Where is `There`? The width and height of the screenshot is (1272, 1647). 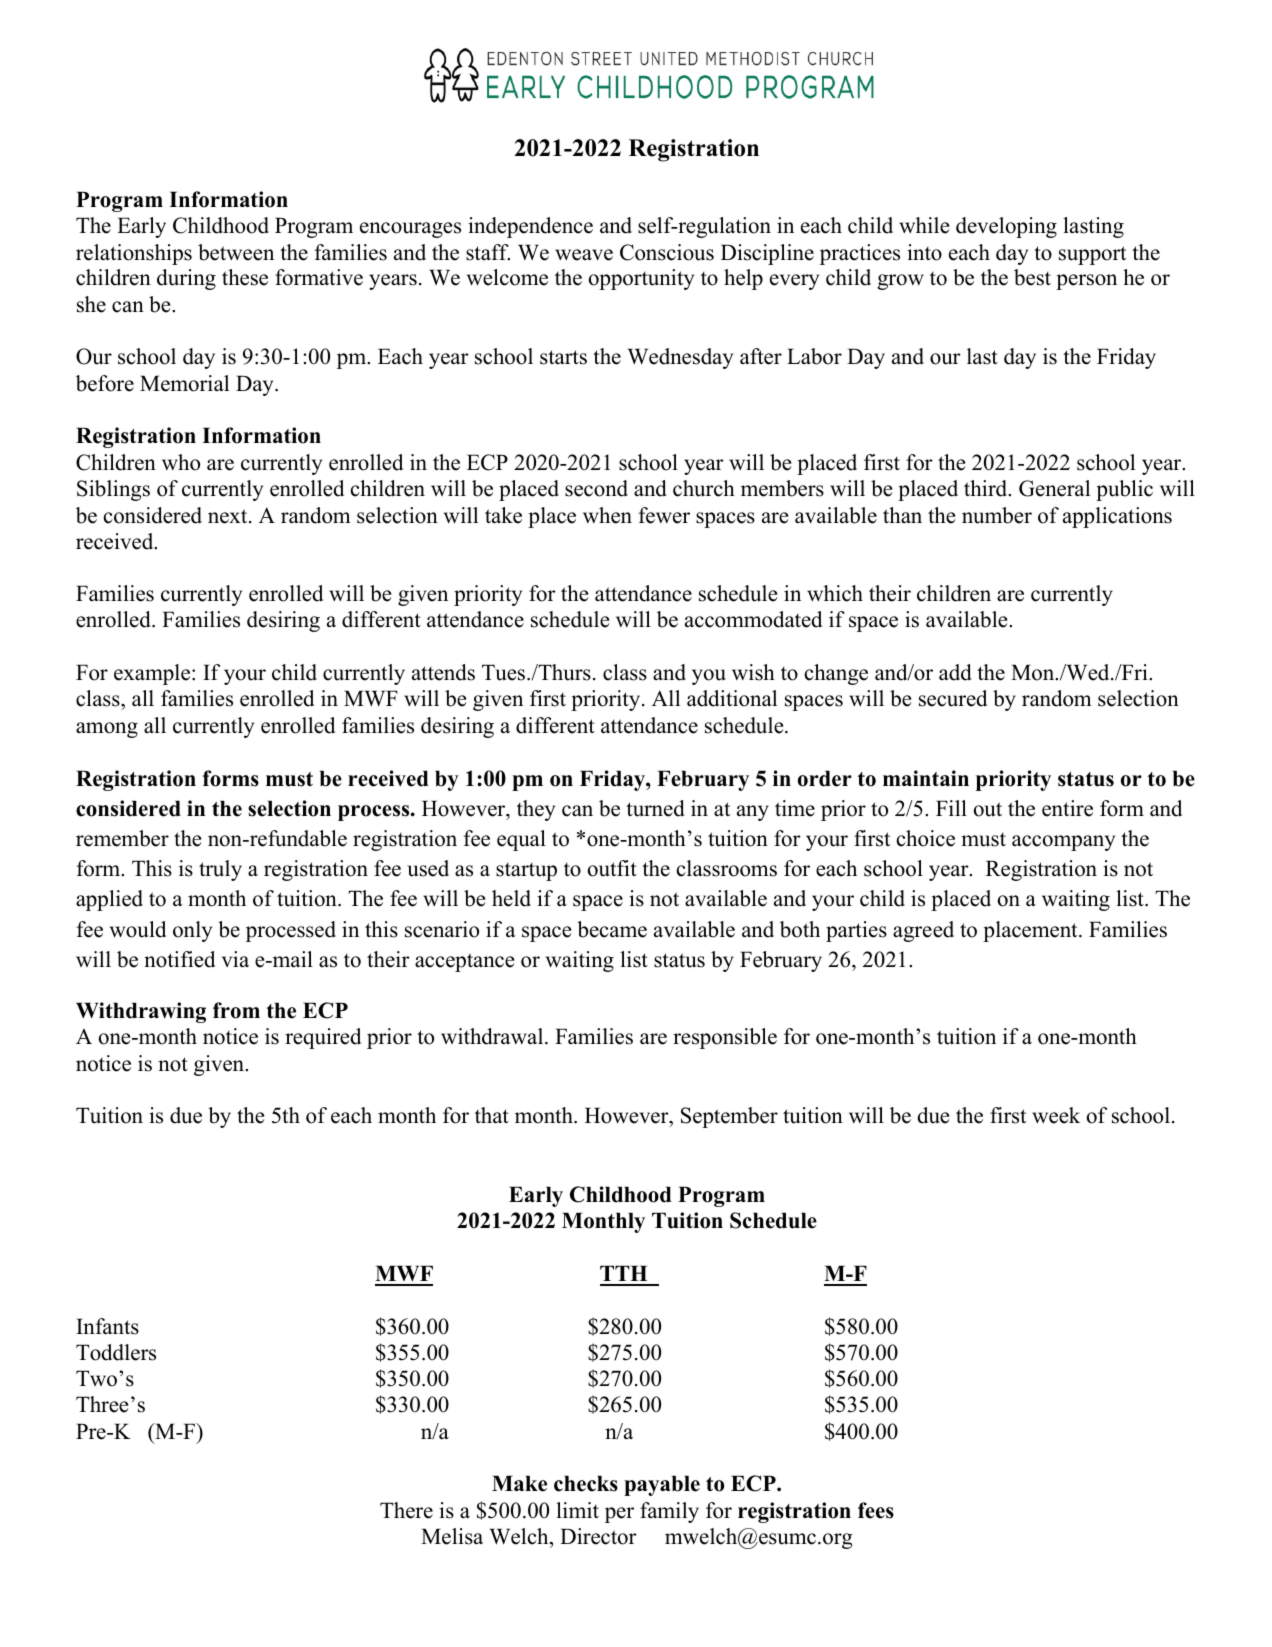
There is located at coordinates (406, 1510).
